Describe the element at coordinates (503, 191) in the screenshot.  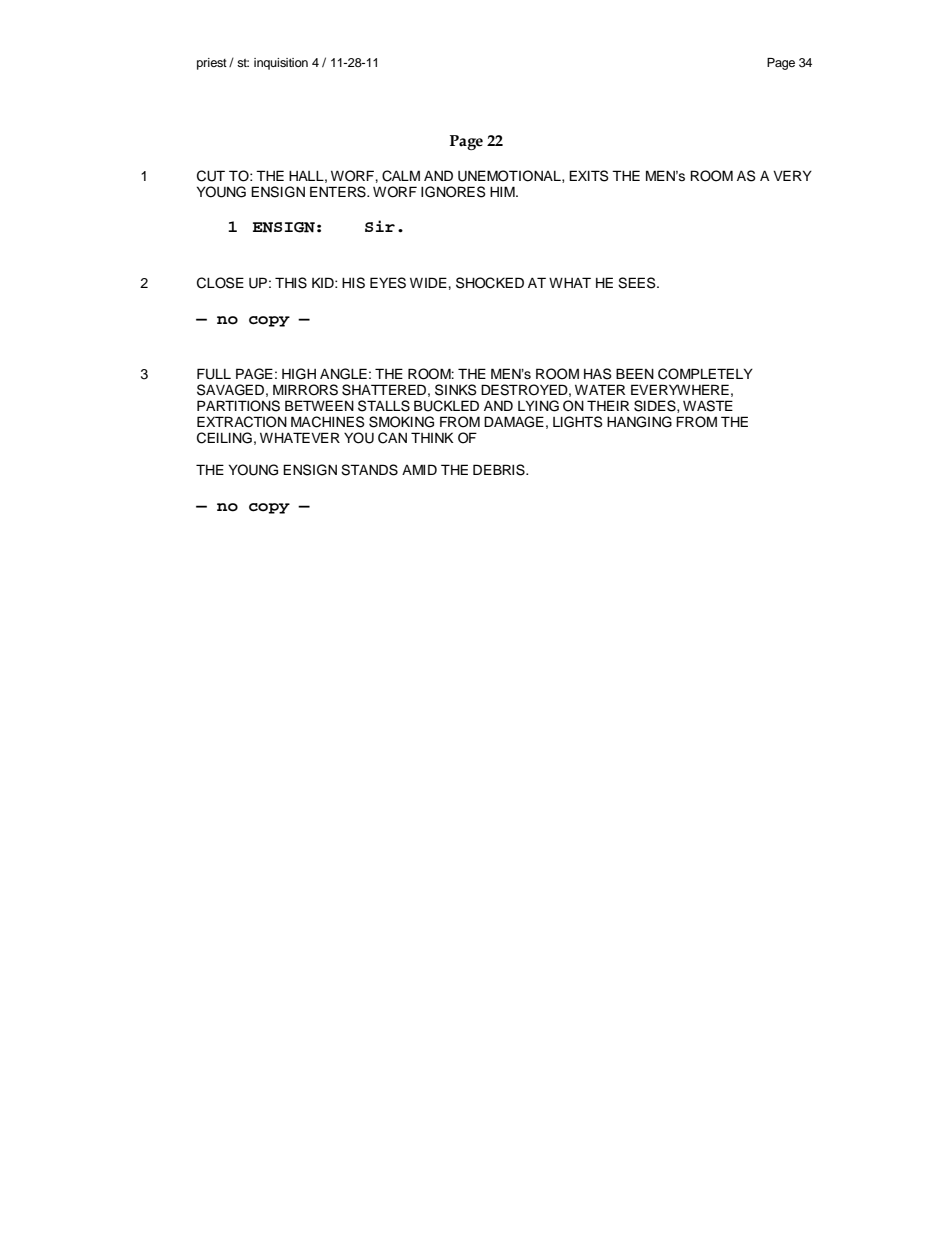
I see `HIM` at that location.
